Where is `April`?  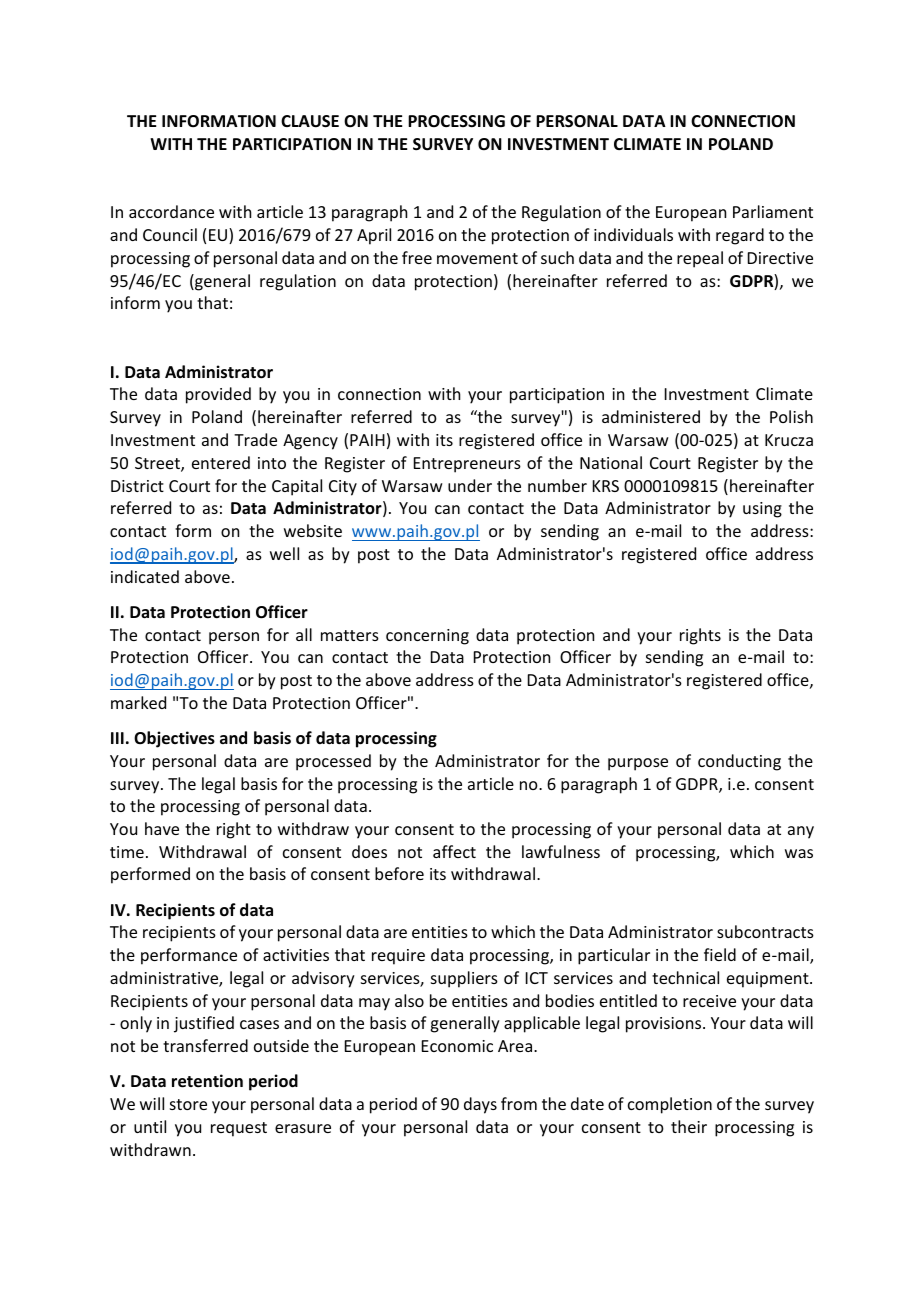 April is located at coordinates (374, 236).
